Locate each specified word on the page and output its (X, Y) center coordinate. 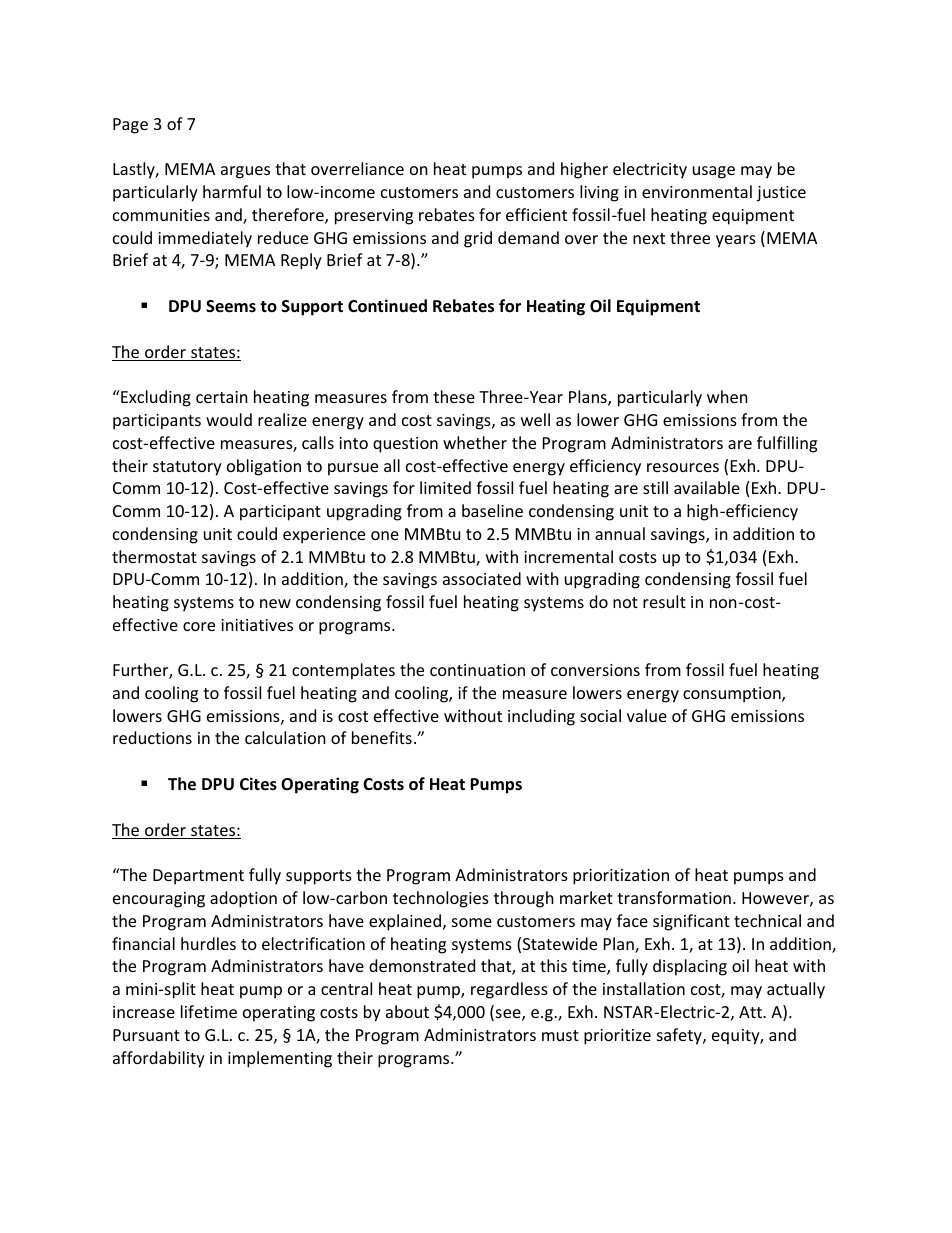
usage (714, 172)
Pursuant (146, 1035)
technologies (441, 899)
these (454, 396)
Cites (258, 784)
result (664, 601)
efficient (536, 214)
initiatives (257, 625)
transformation (674, 897)
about (407, 1011)
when (727, 396)
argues (245, 172)
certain (222, 397)
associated (482, 578)
